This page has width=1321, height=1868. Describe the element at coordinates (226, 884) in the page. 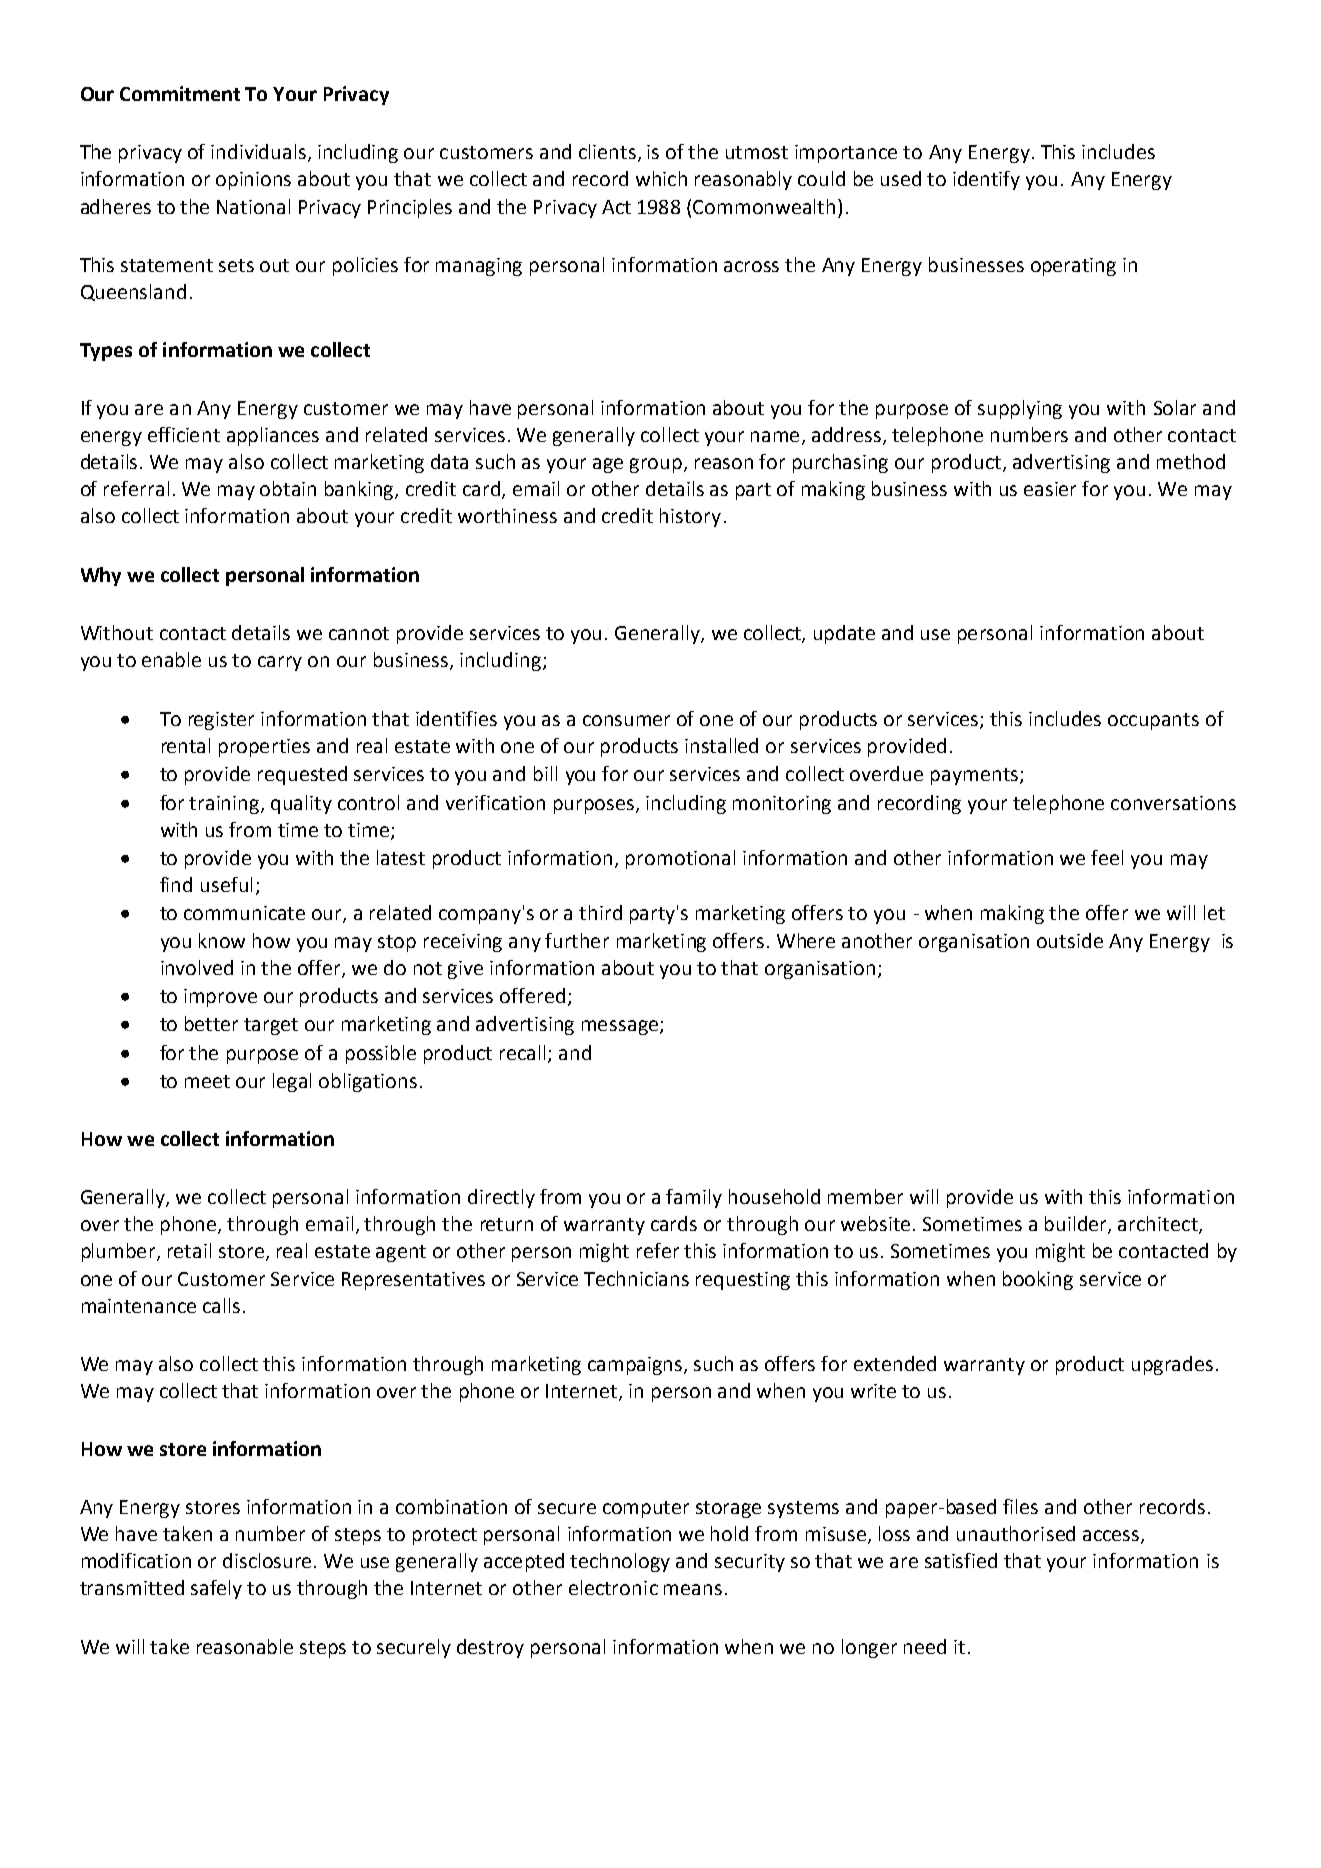

I see `useful` at that location.
